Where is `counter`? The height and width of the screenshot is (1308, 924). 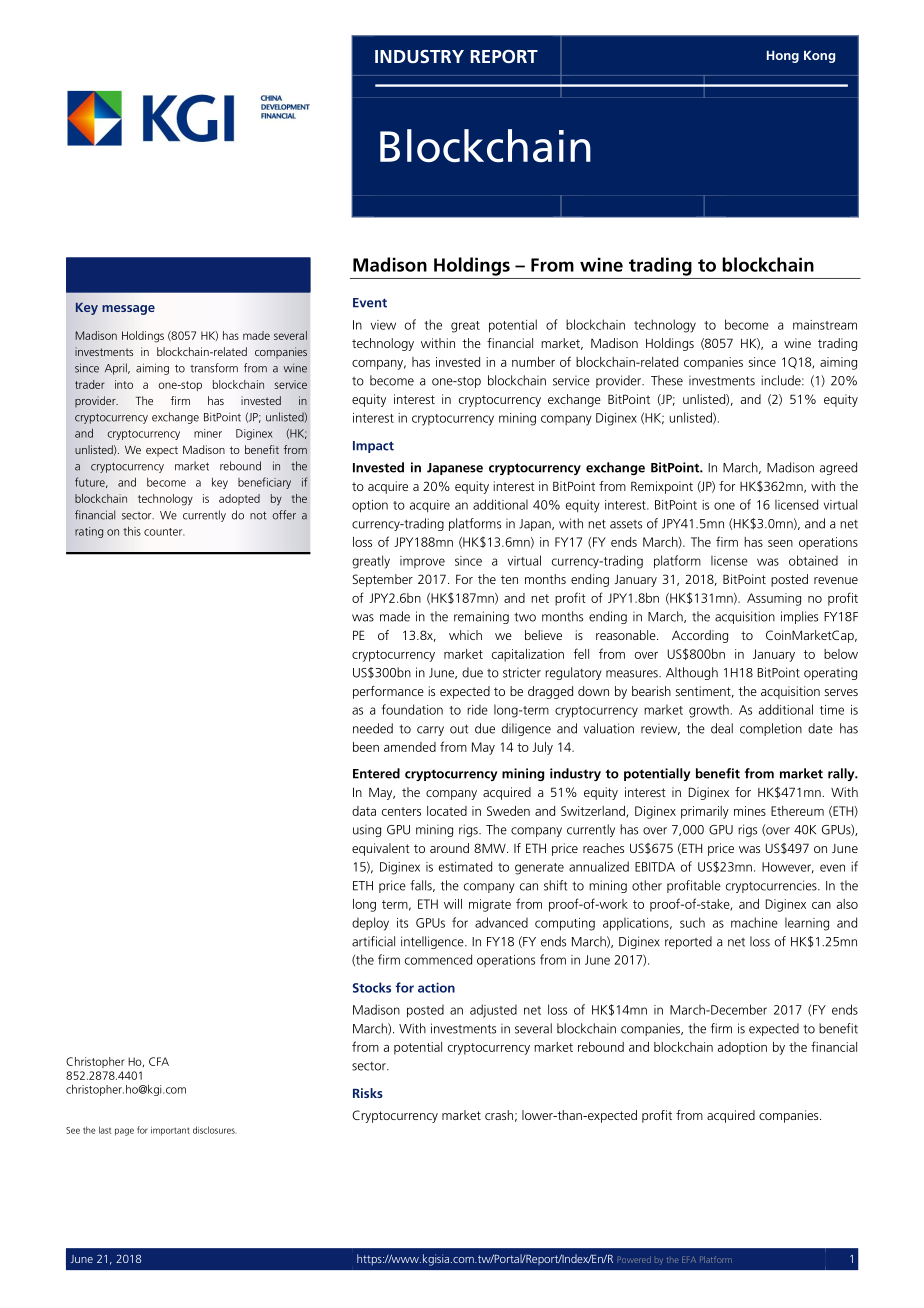 counter is located at coordinates (164, 532).
